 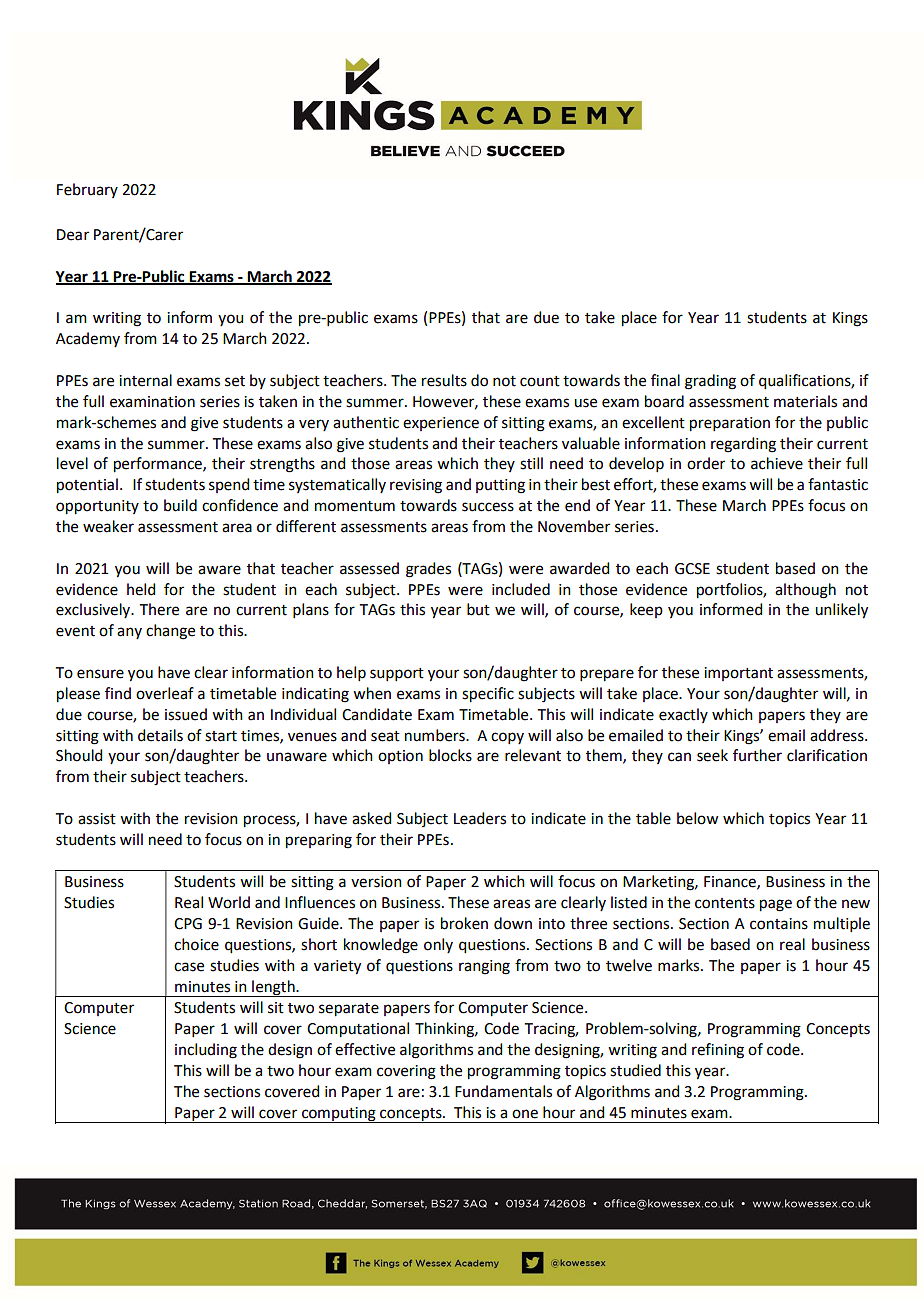 I want to click on grading, so click(x=710, y=382).
